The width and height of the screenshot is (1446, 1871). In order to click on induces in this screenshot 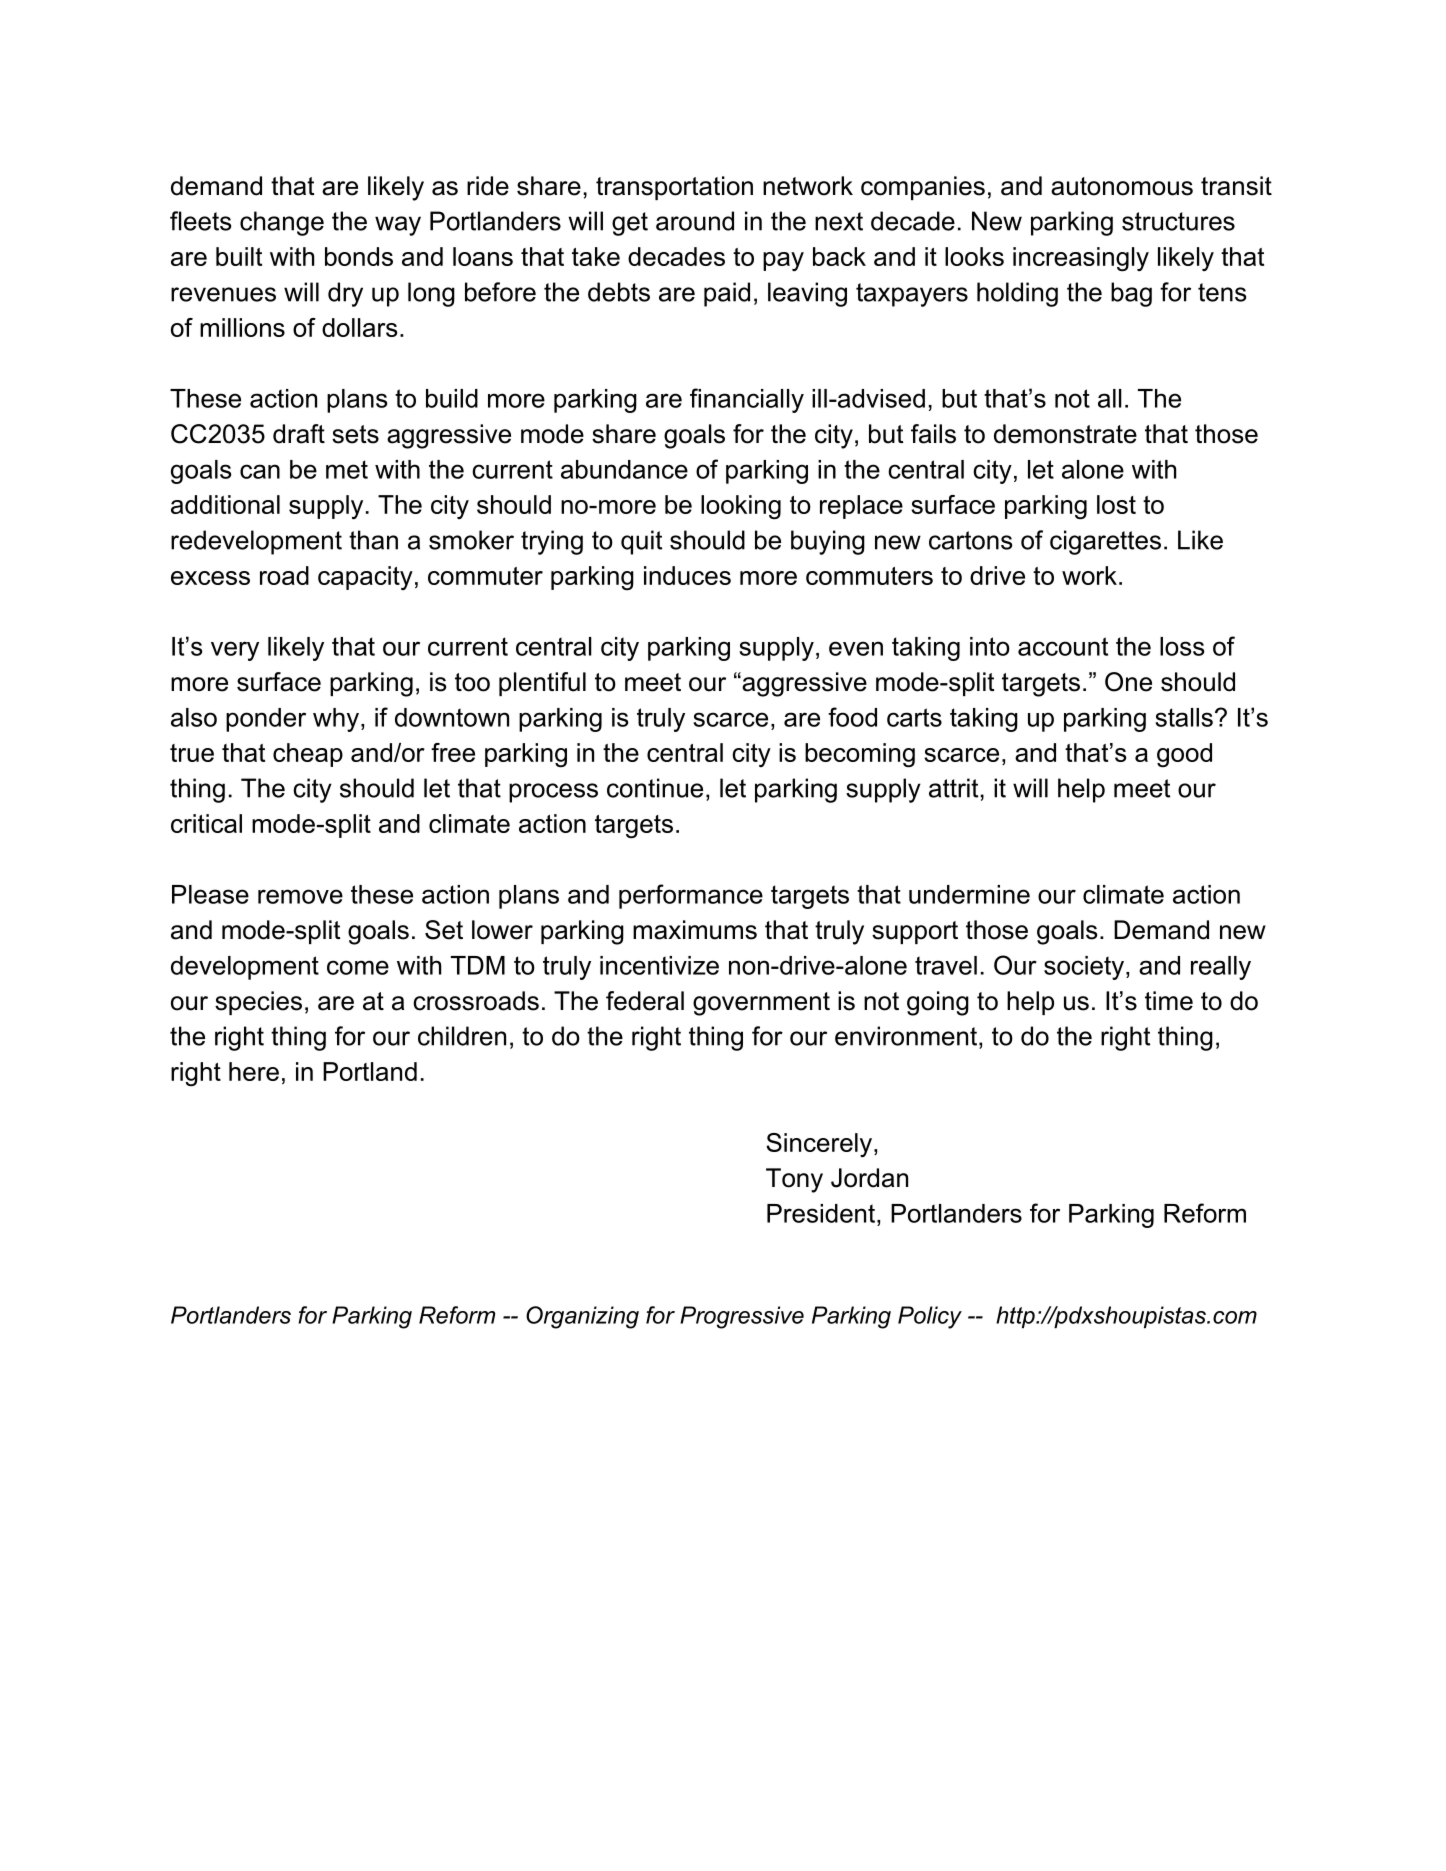, I will do `click(687, 575)`.
